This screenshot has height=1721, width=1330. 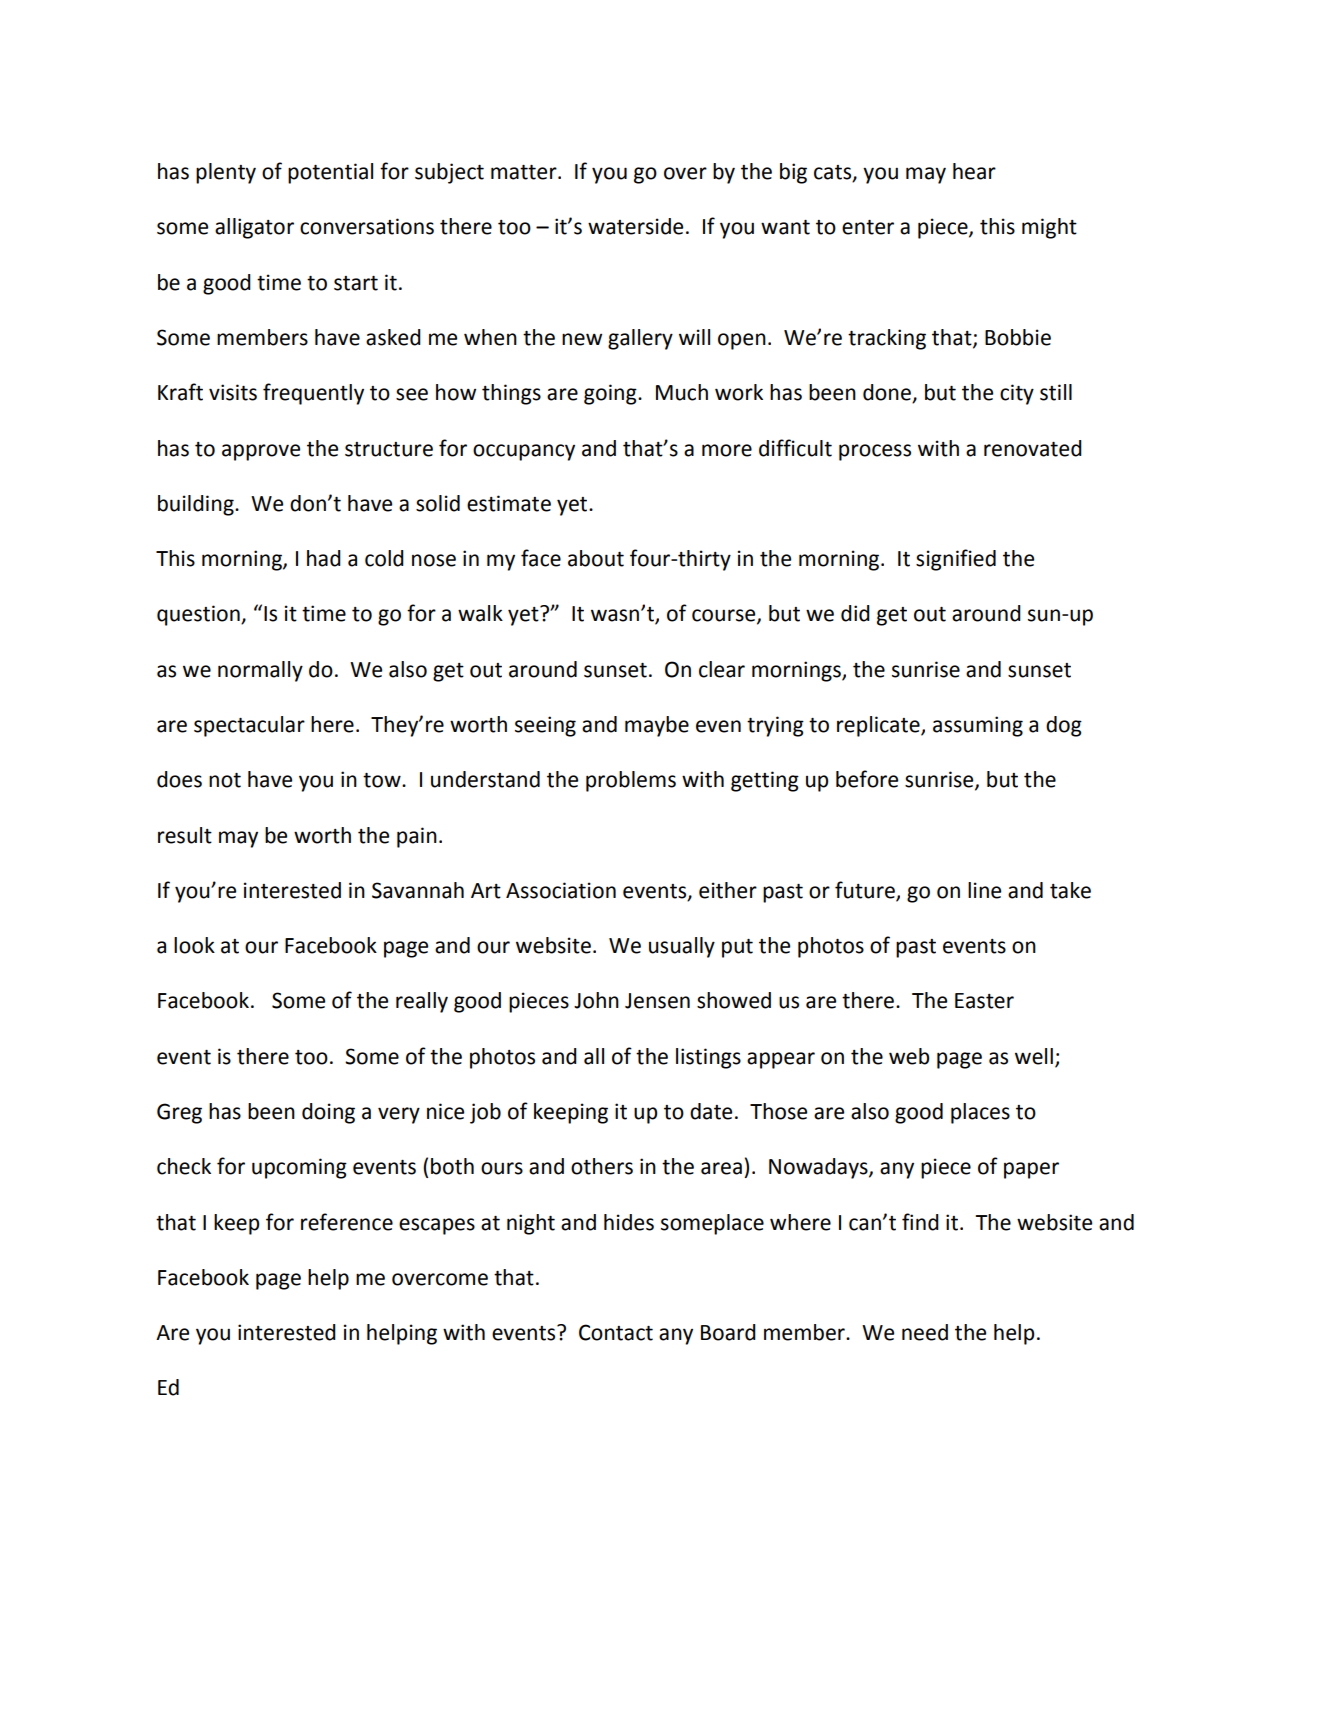 I want to click on problems, so click(x=631, y=781).
